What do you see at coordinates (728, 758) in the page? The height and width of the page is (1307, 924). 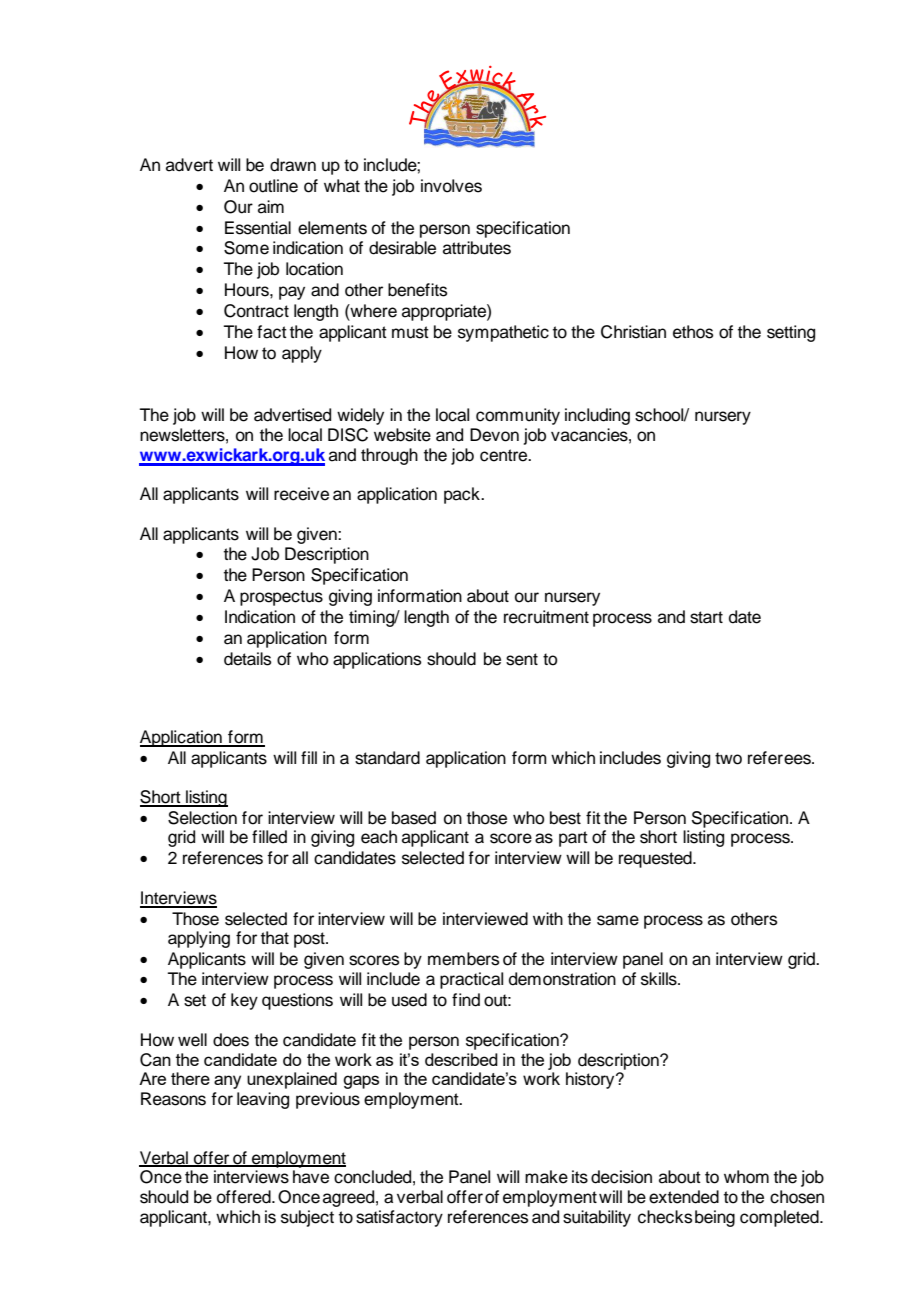 I see `two` at bounding box center [728, 758].
